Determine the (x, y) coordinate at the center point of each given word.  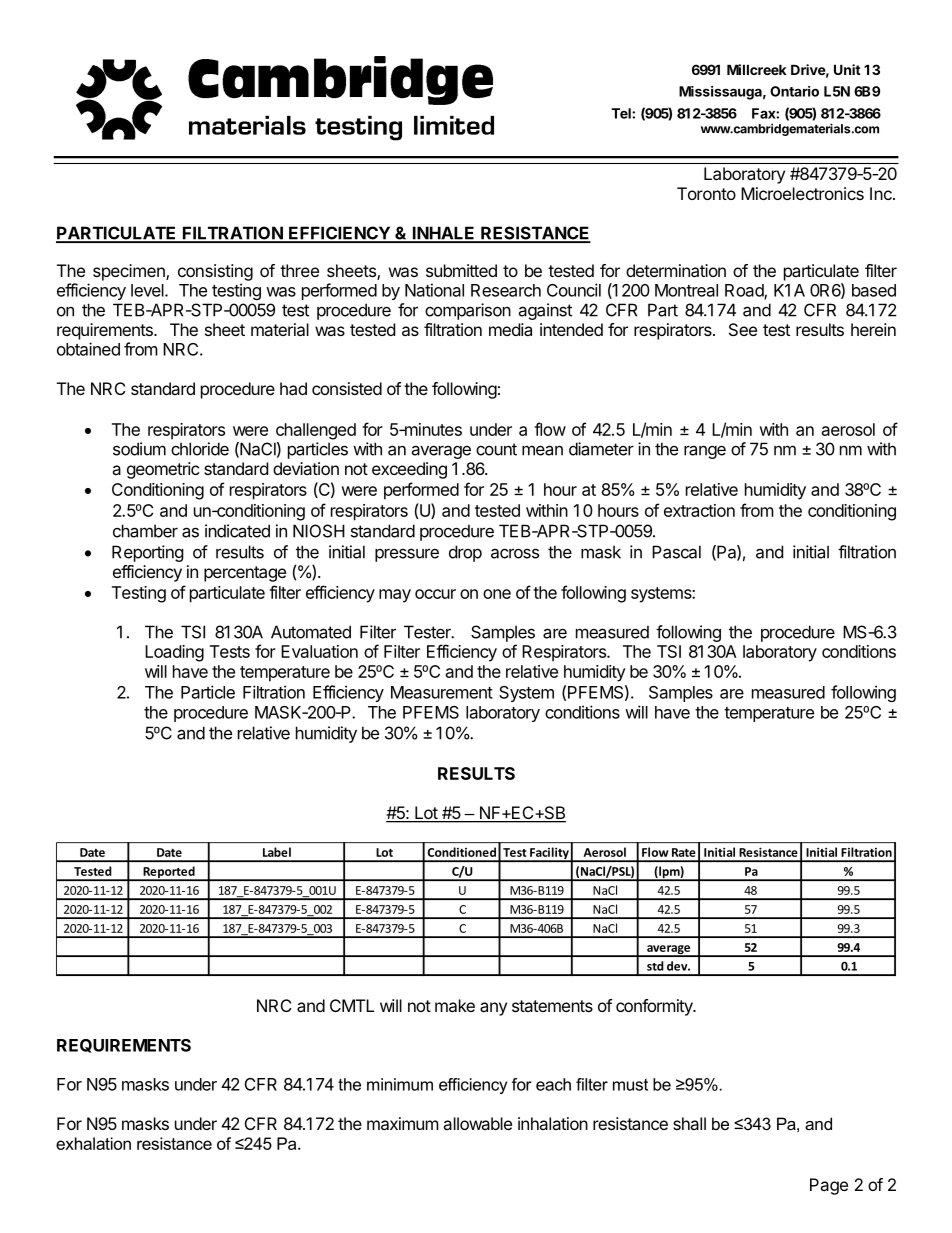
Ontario (794, 91)
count (496, 449)
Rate (684, 852)
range (705, 452)
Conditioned (462, 852)
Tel (622, 113)
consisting (215, 272)
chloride (200, 449)
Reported (169, 873)
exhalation (93, 1143)
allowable (477, 1123)
